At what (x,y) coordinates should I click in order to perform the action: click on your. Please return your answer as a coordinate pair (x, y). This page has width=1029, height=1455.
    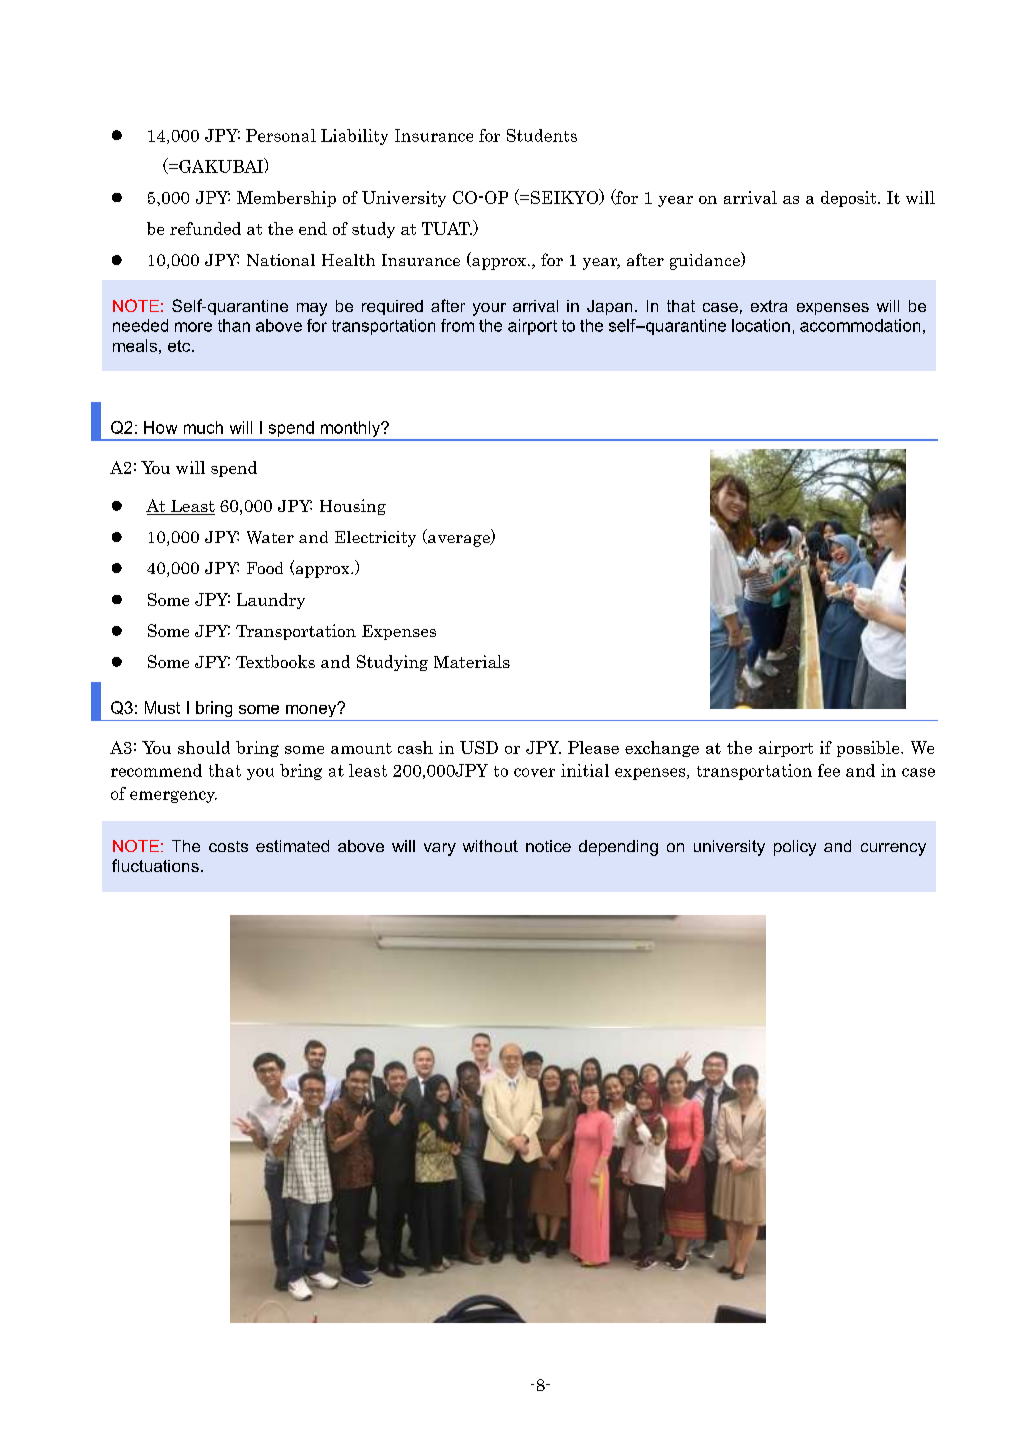
    Looking at the image, I should click on (489, 309).
